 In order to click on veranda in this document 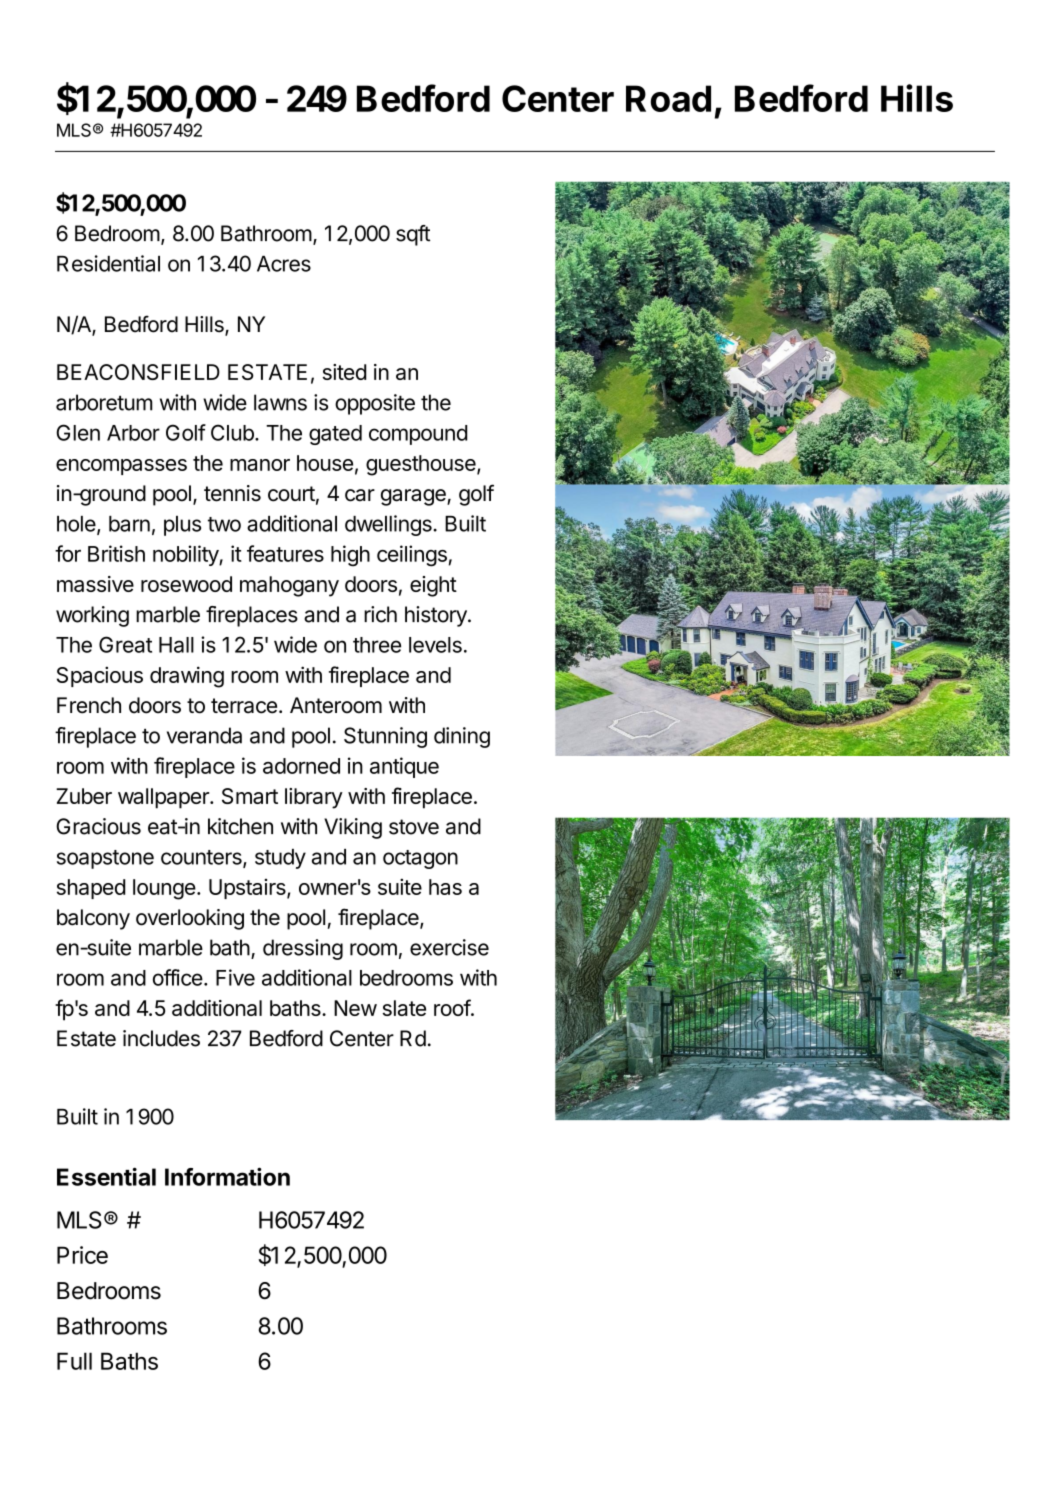, I will do `click(204, 735)`.
